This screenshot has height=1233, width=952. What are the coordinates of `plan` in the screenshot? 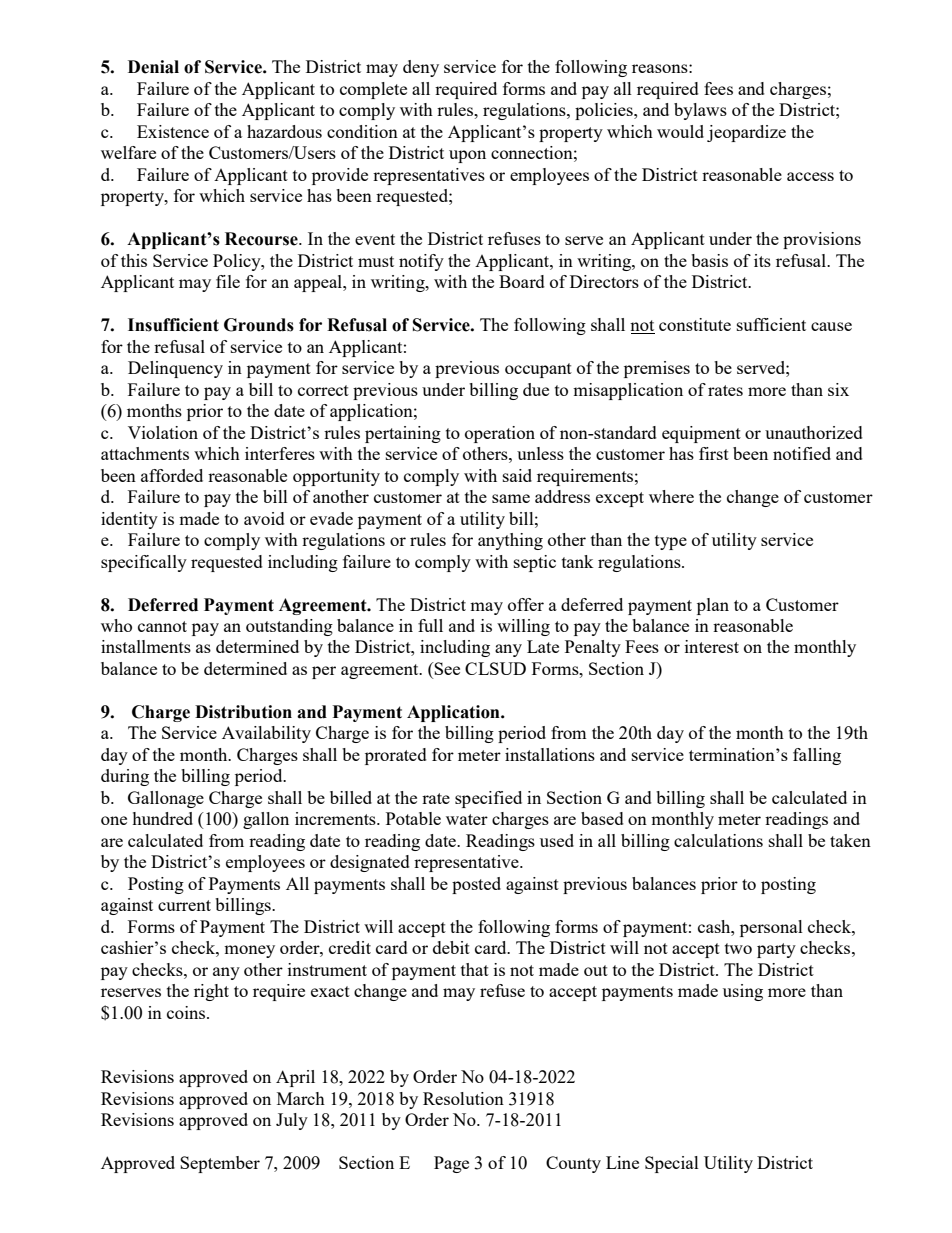 It's located at (713, 606).
